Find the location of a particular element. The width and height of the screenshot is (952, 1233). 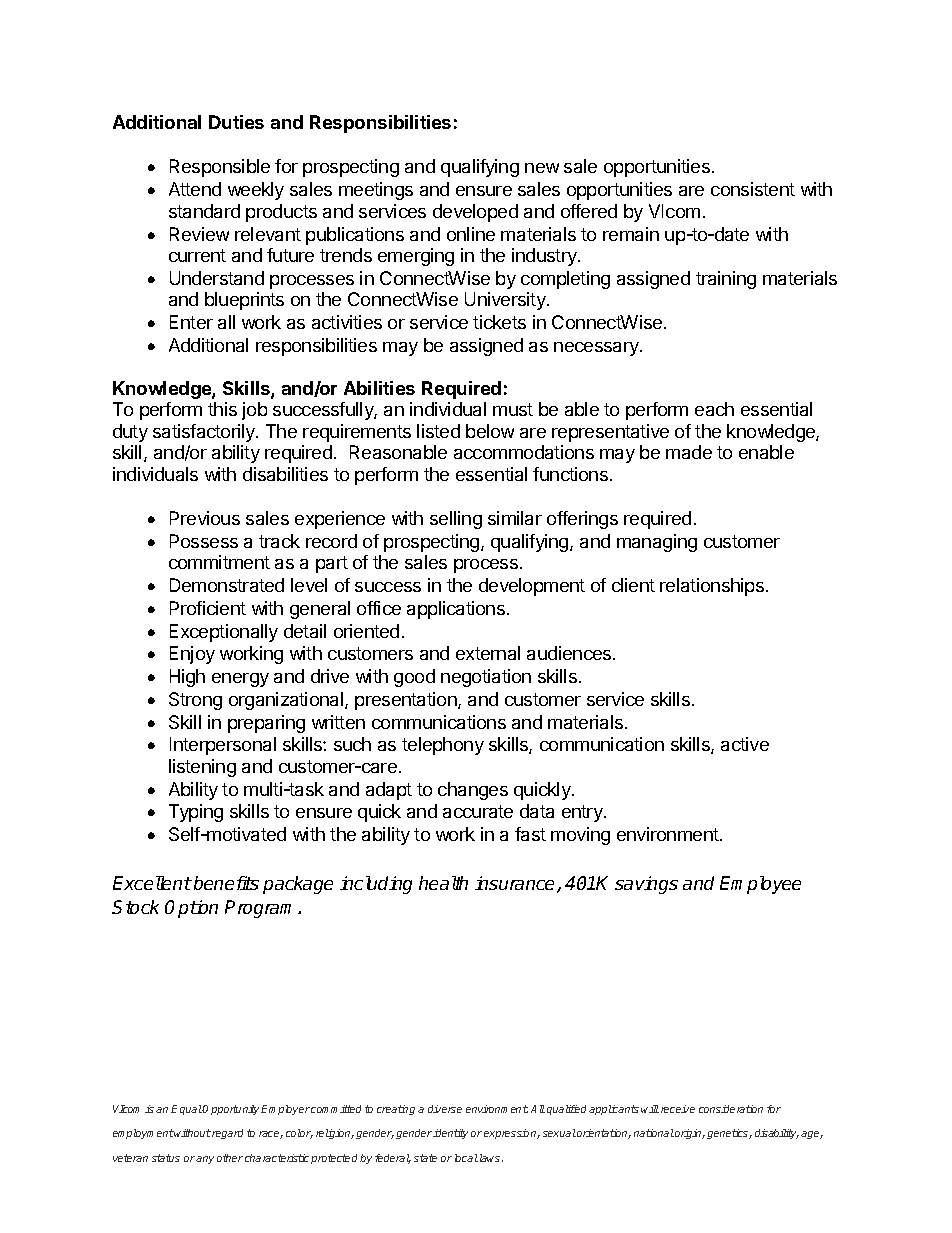

Possess is located at coordinates (204, 541).
